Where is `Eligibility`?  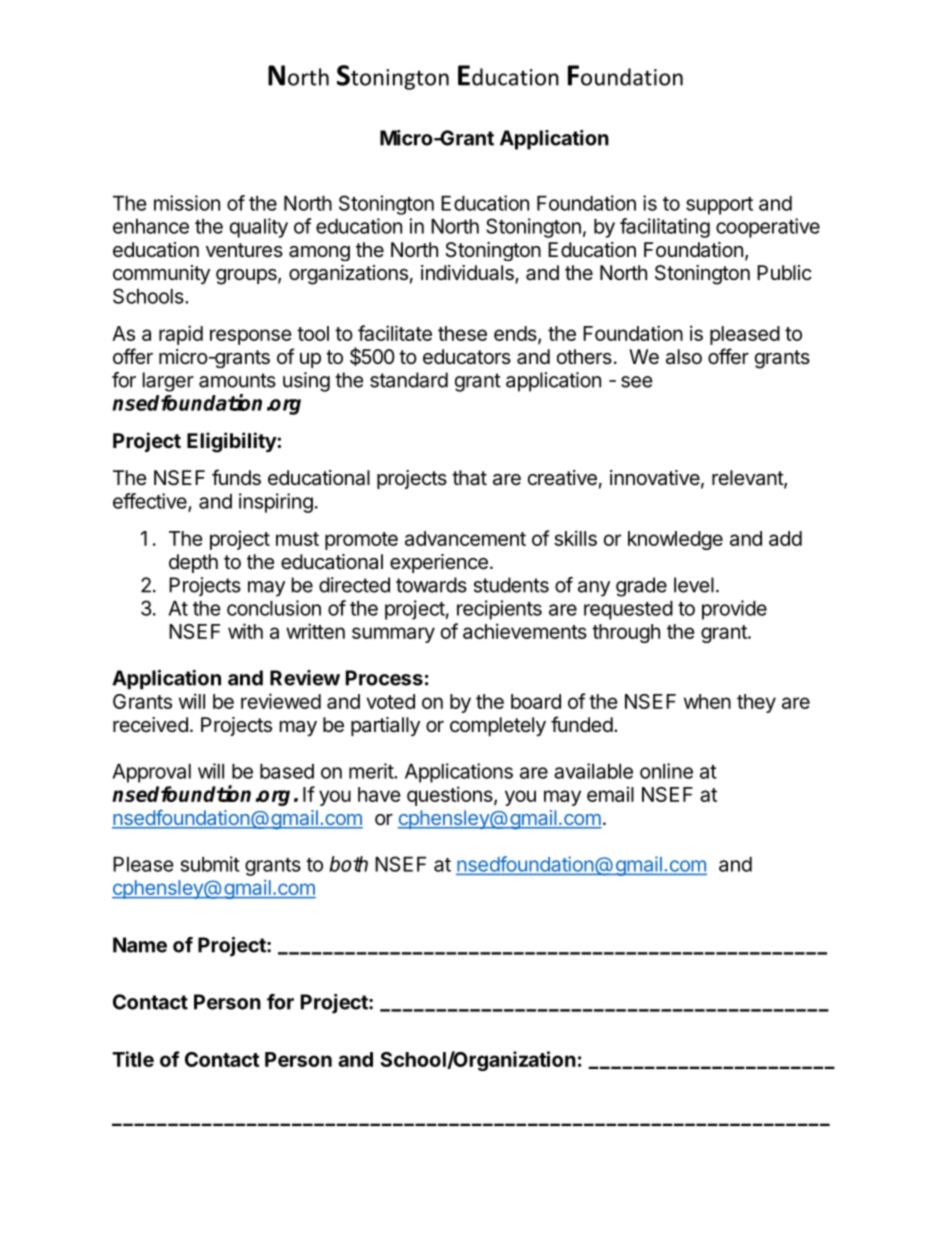
Eligibility is located at coordinates (232, 442).
